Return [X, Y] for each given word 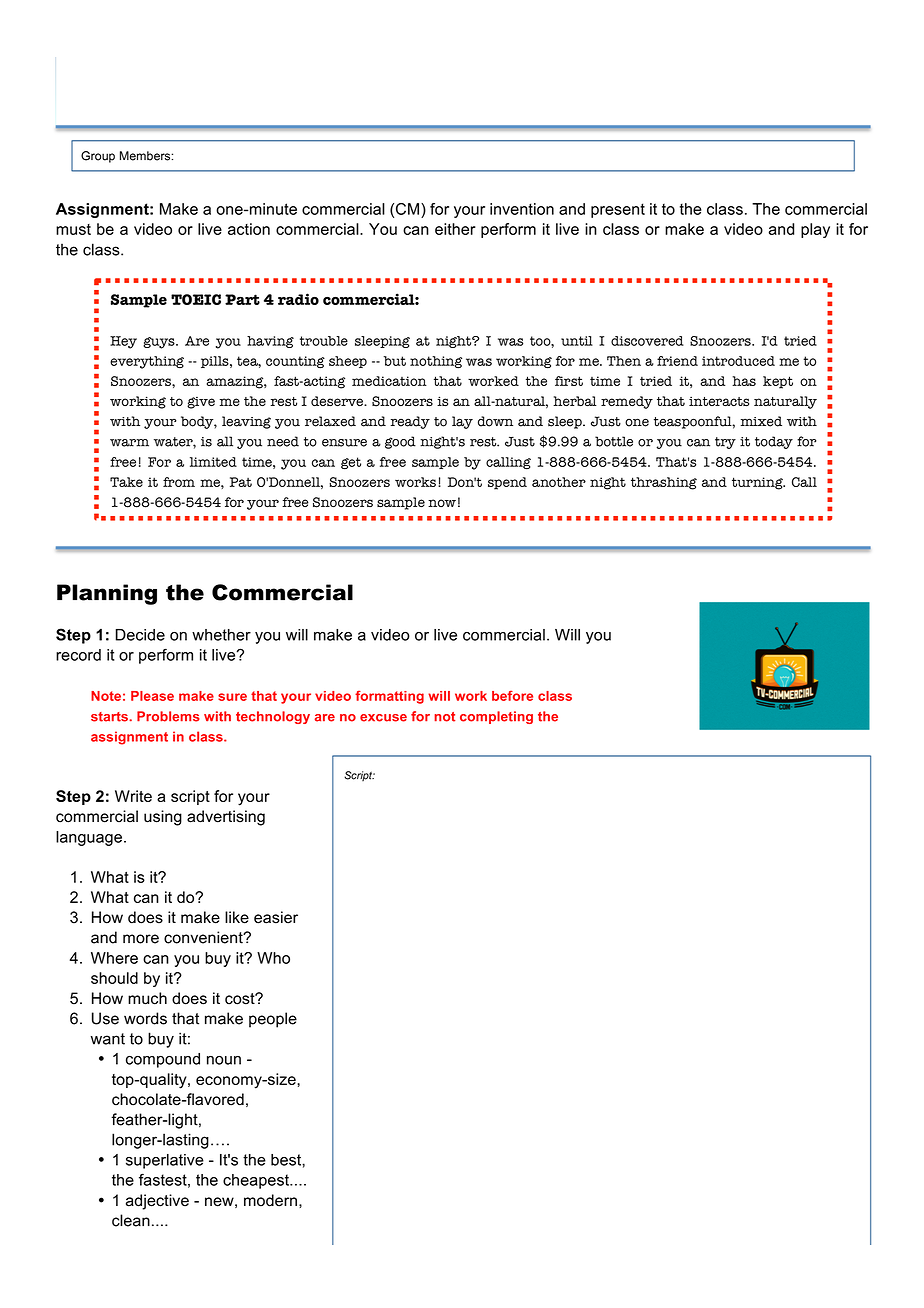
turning [758, 483]
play [815, 230]
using [163, 818]
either [455, 229]
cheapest [257, 1181]
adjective [157, 1202]
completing [496, 717]
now [442, 503]
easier [276, 917]
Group [98, 157]
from [179, 482]
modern [270, 1200]
